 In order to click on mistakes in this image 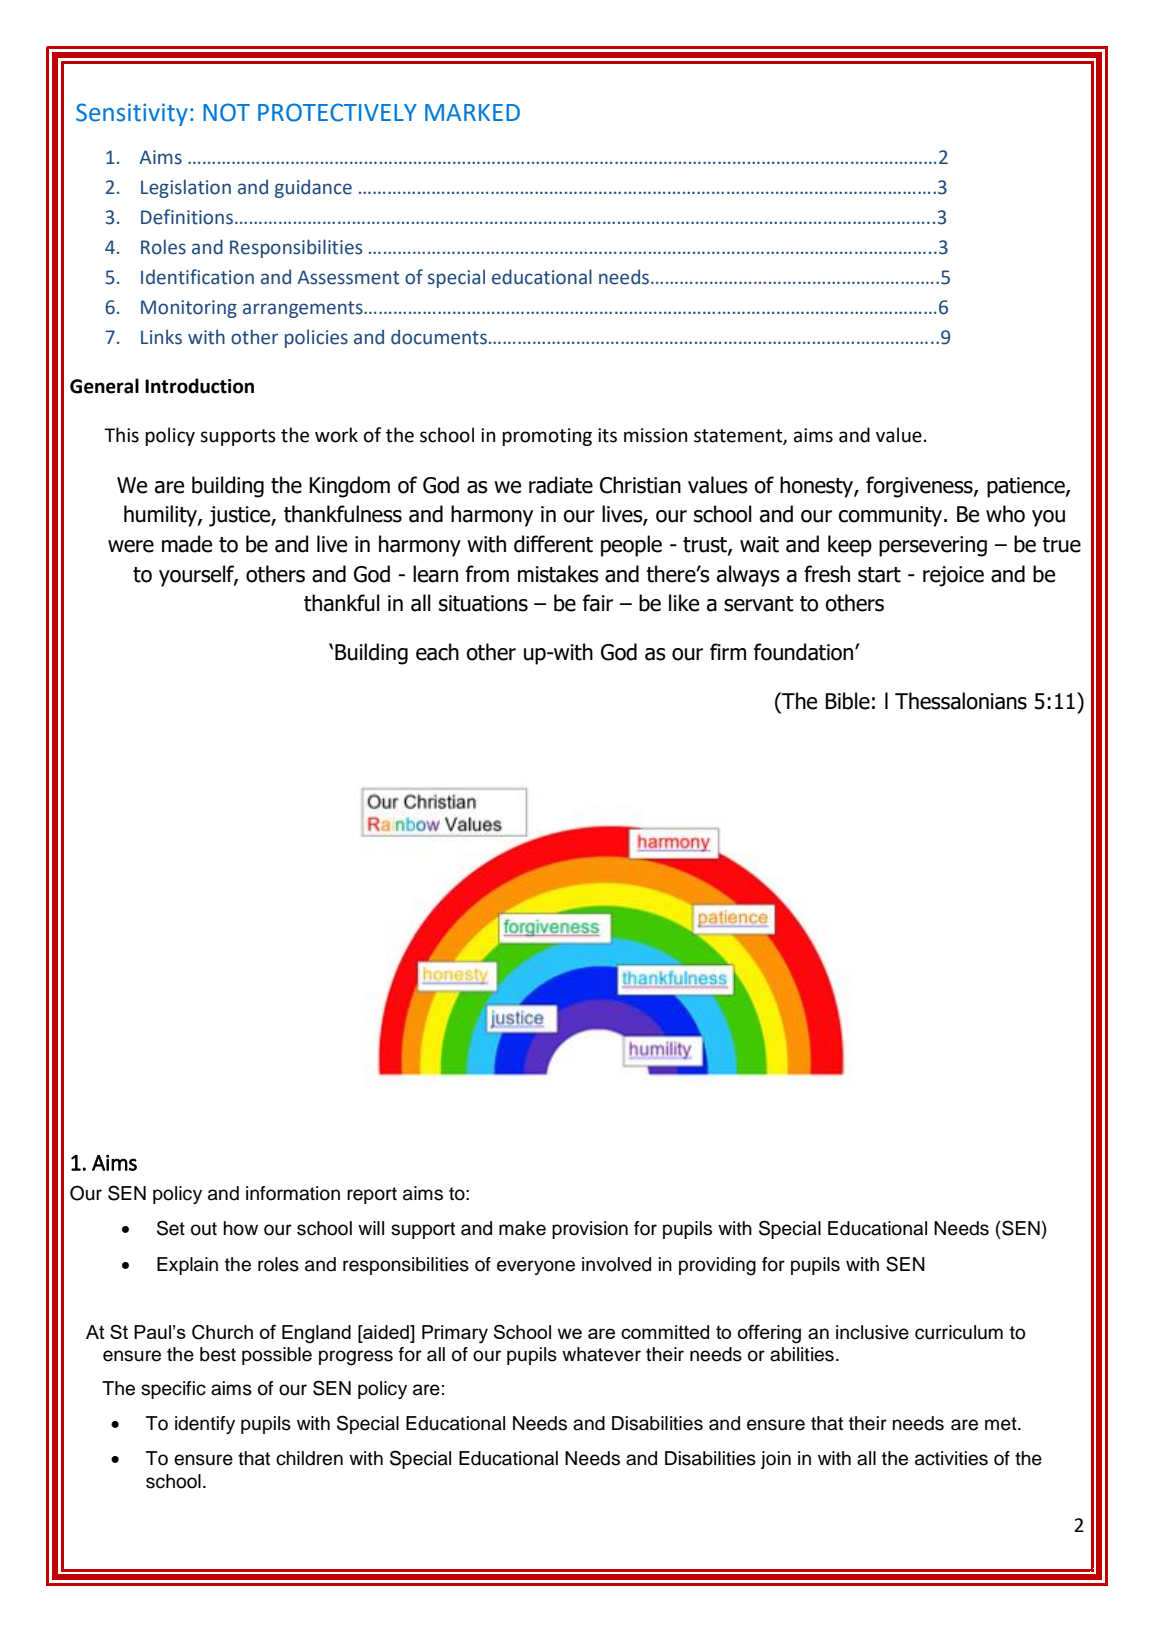, I will do `click(558, 574)`.
